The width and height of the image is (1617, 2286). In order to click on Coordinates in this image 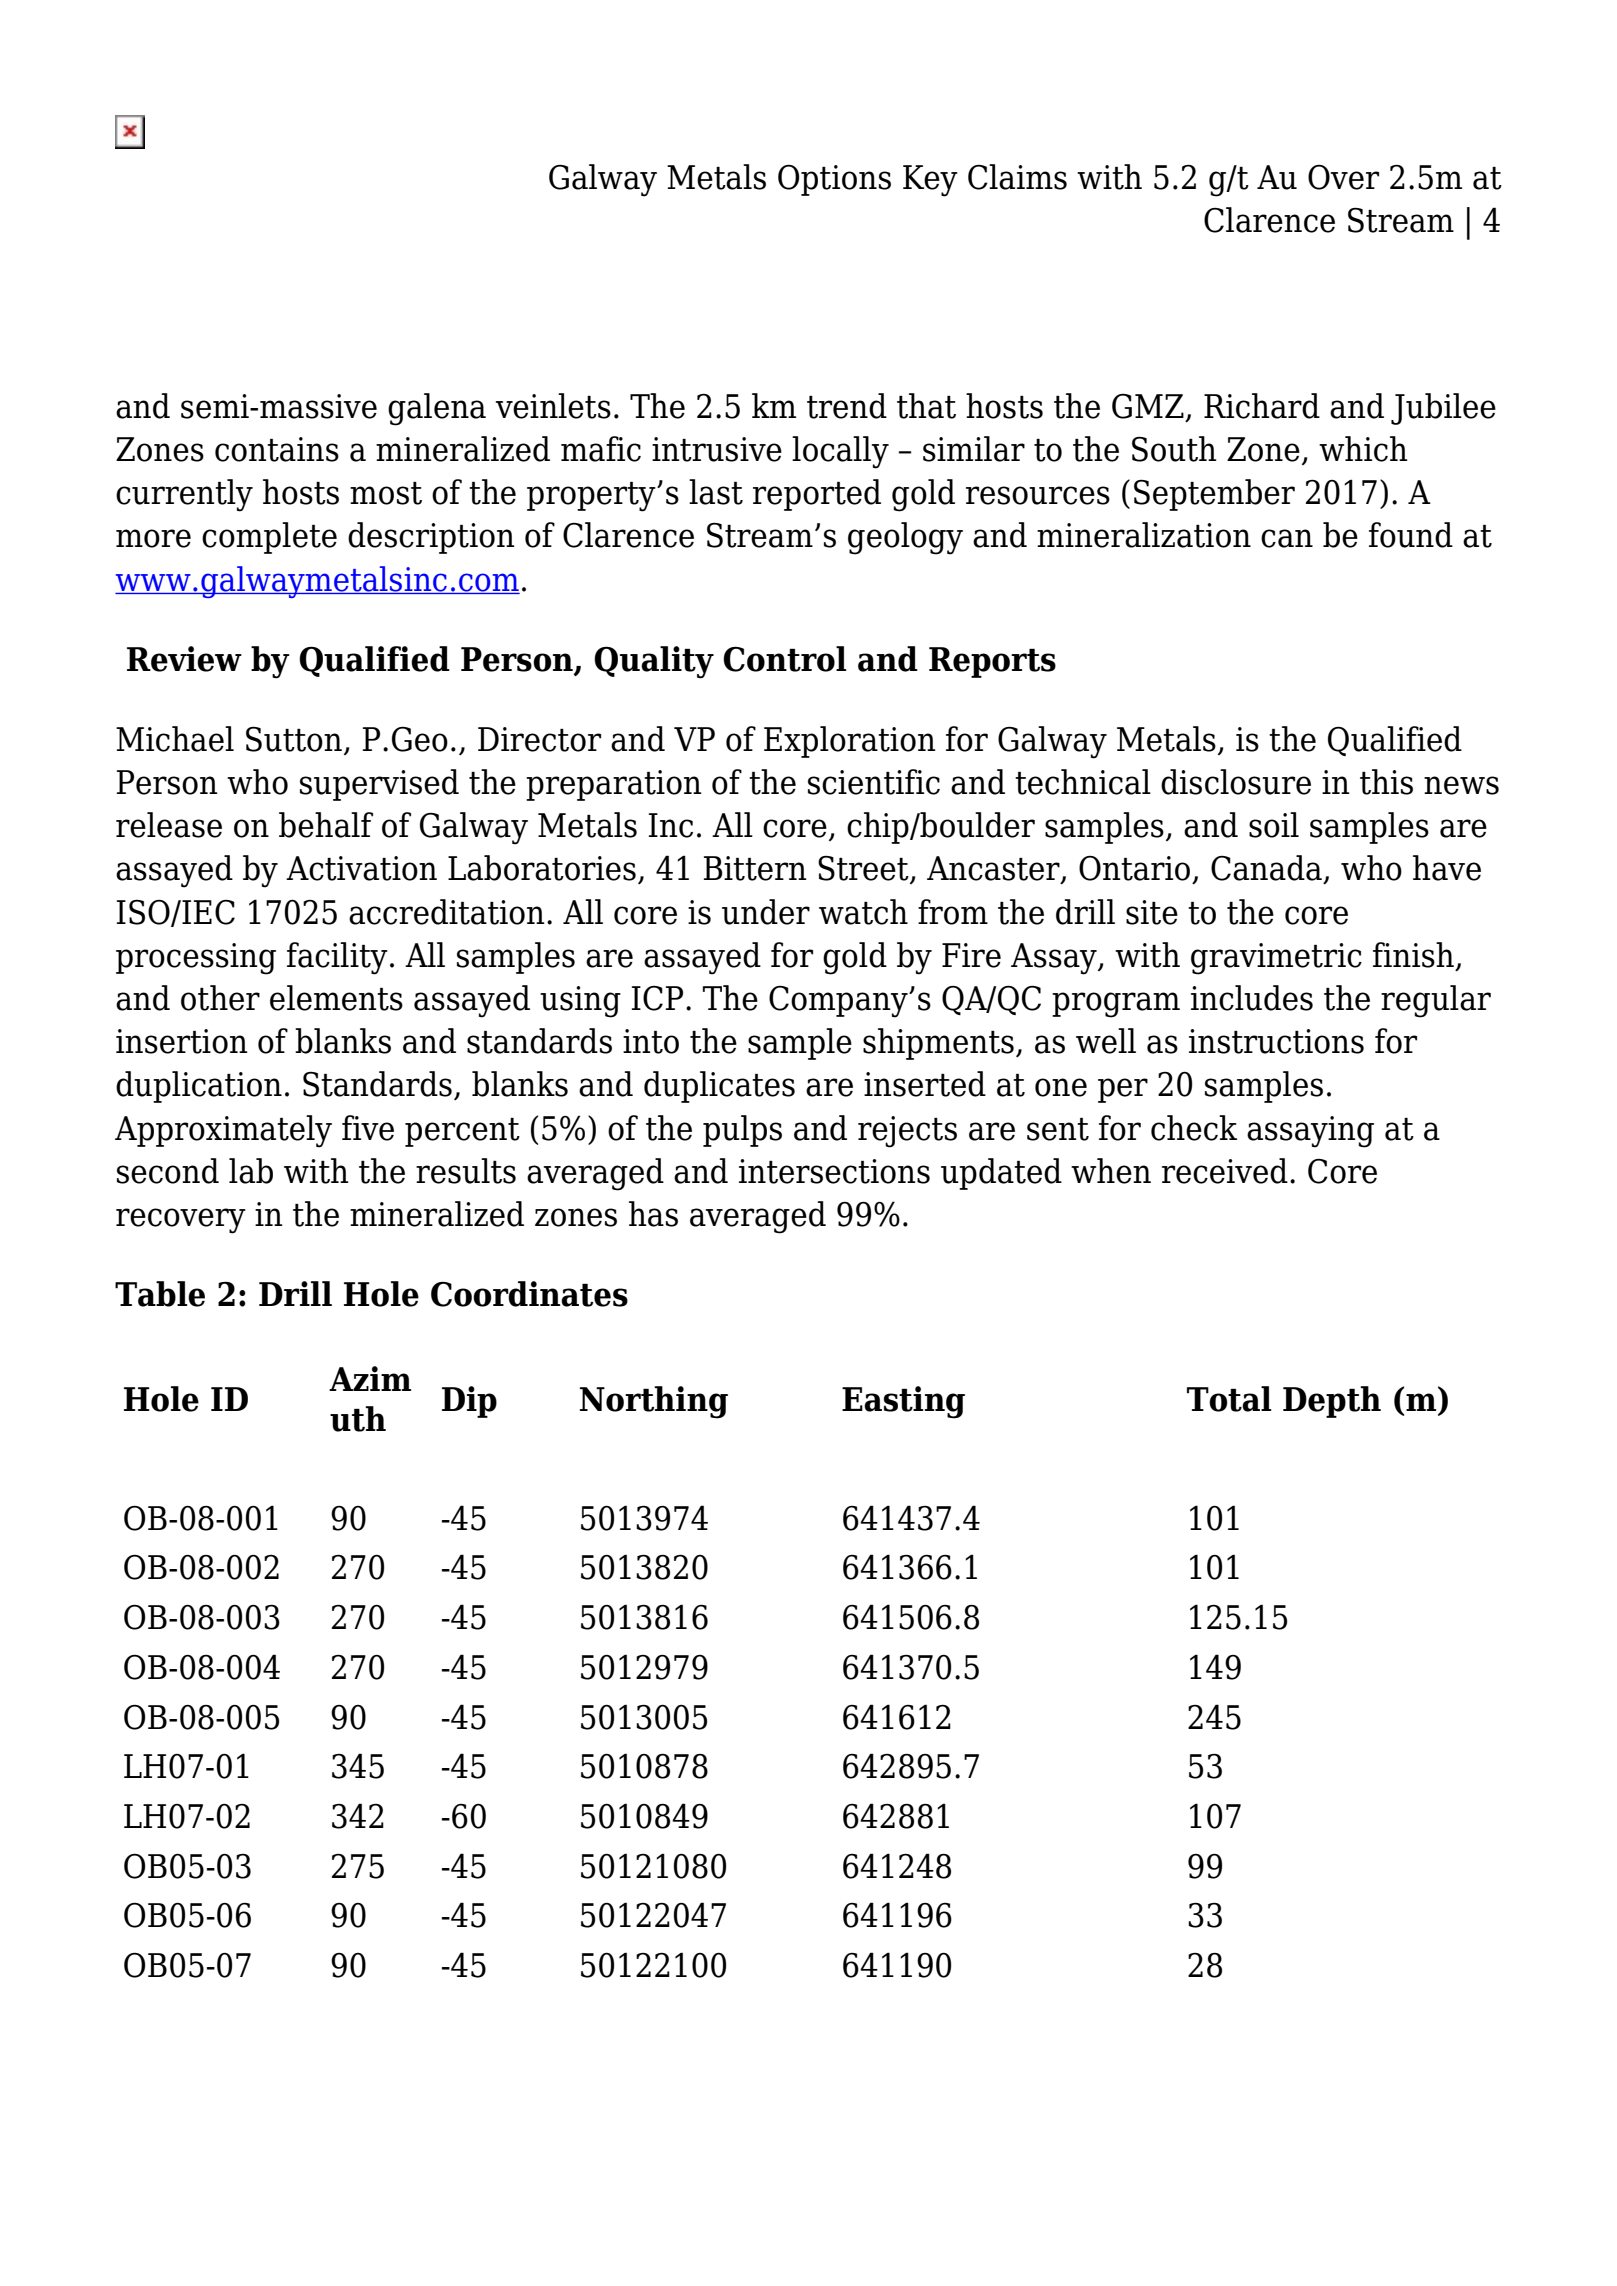, I will do `click(529, 1294)`.
